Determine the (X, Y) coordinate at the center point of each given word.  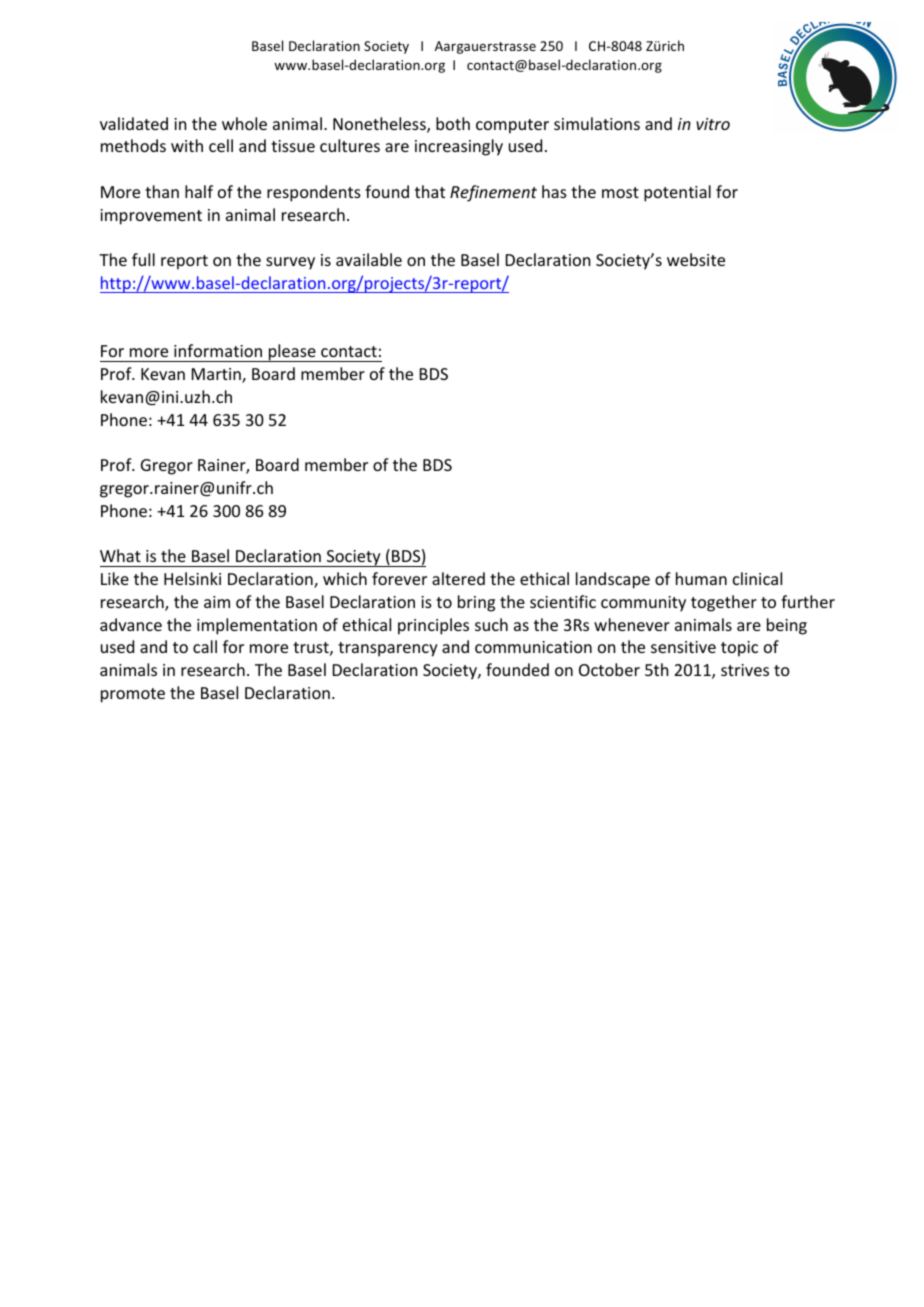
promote (133, 695)
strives (745, 670)
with (187, 145)
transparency (388, 649)
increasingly (459, 147)
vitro (713, 124)
